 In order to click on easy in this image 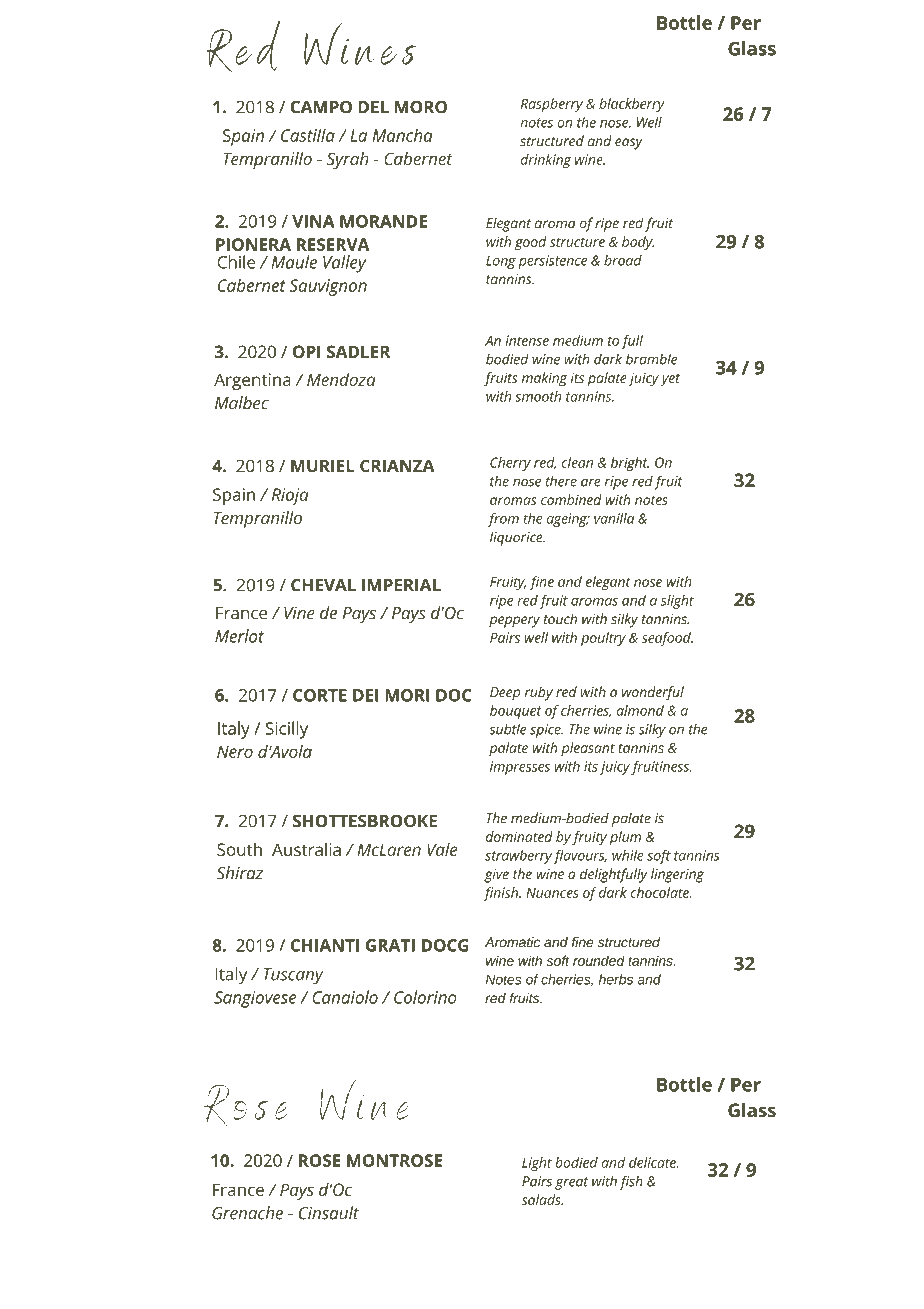, I will do `click(629, 144)`.
